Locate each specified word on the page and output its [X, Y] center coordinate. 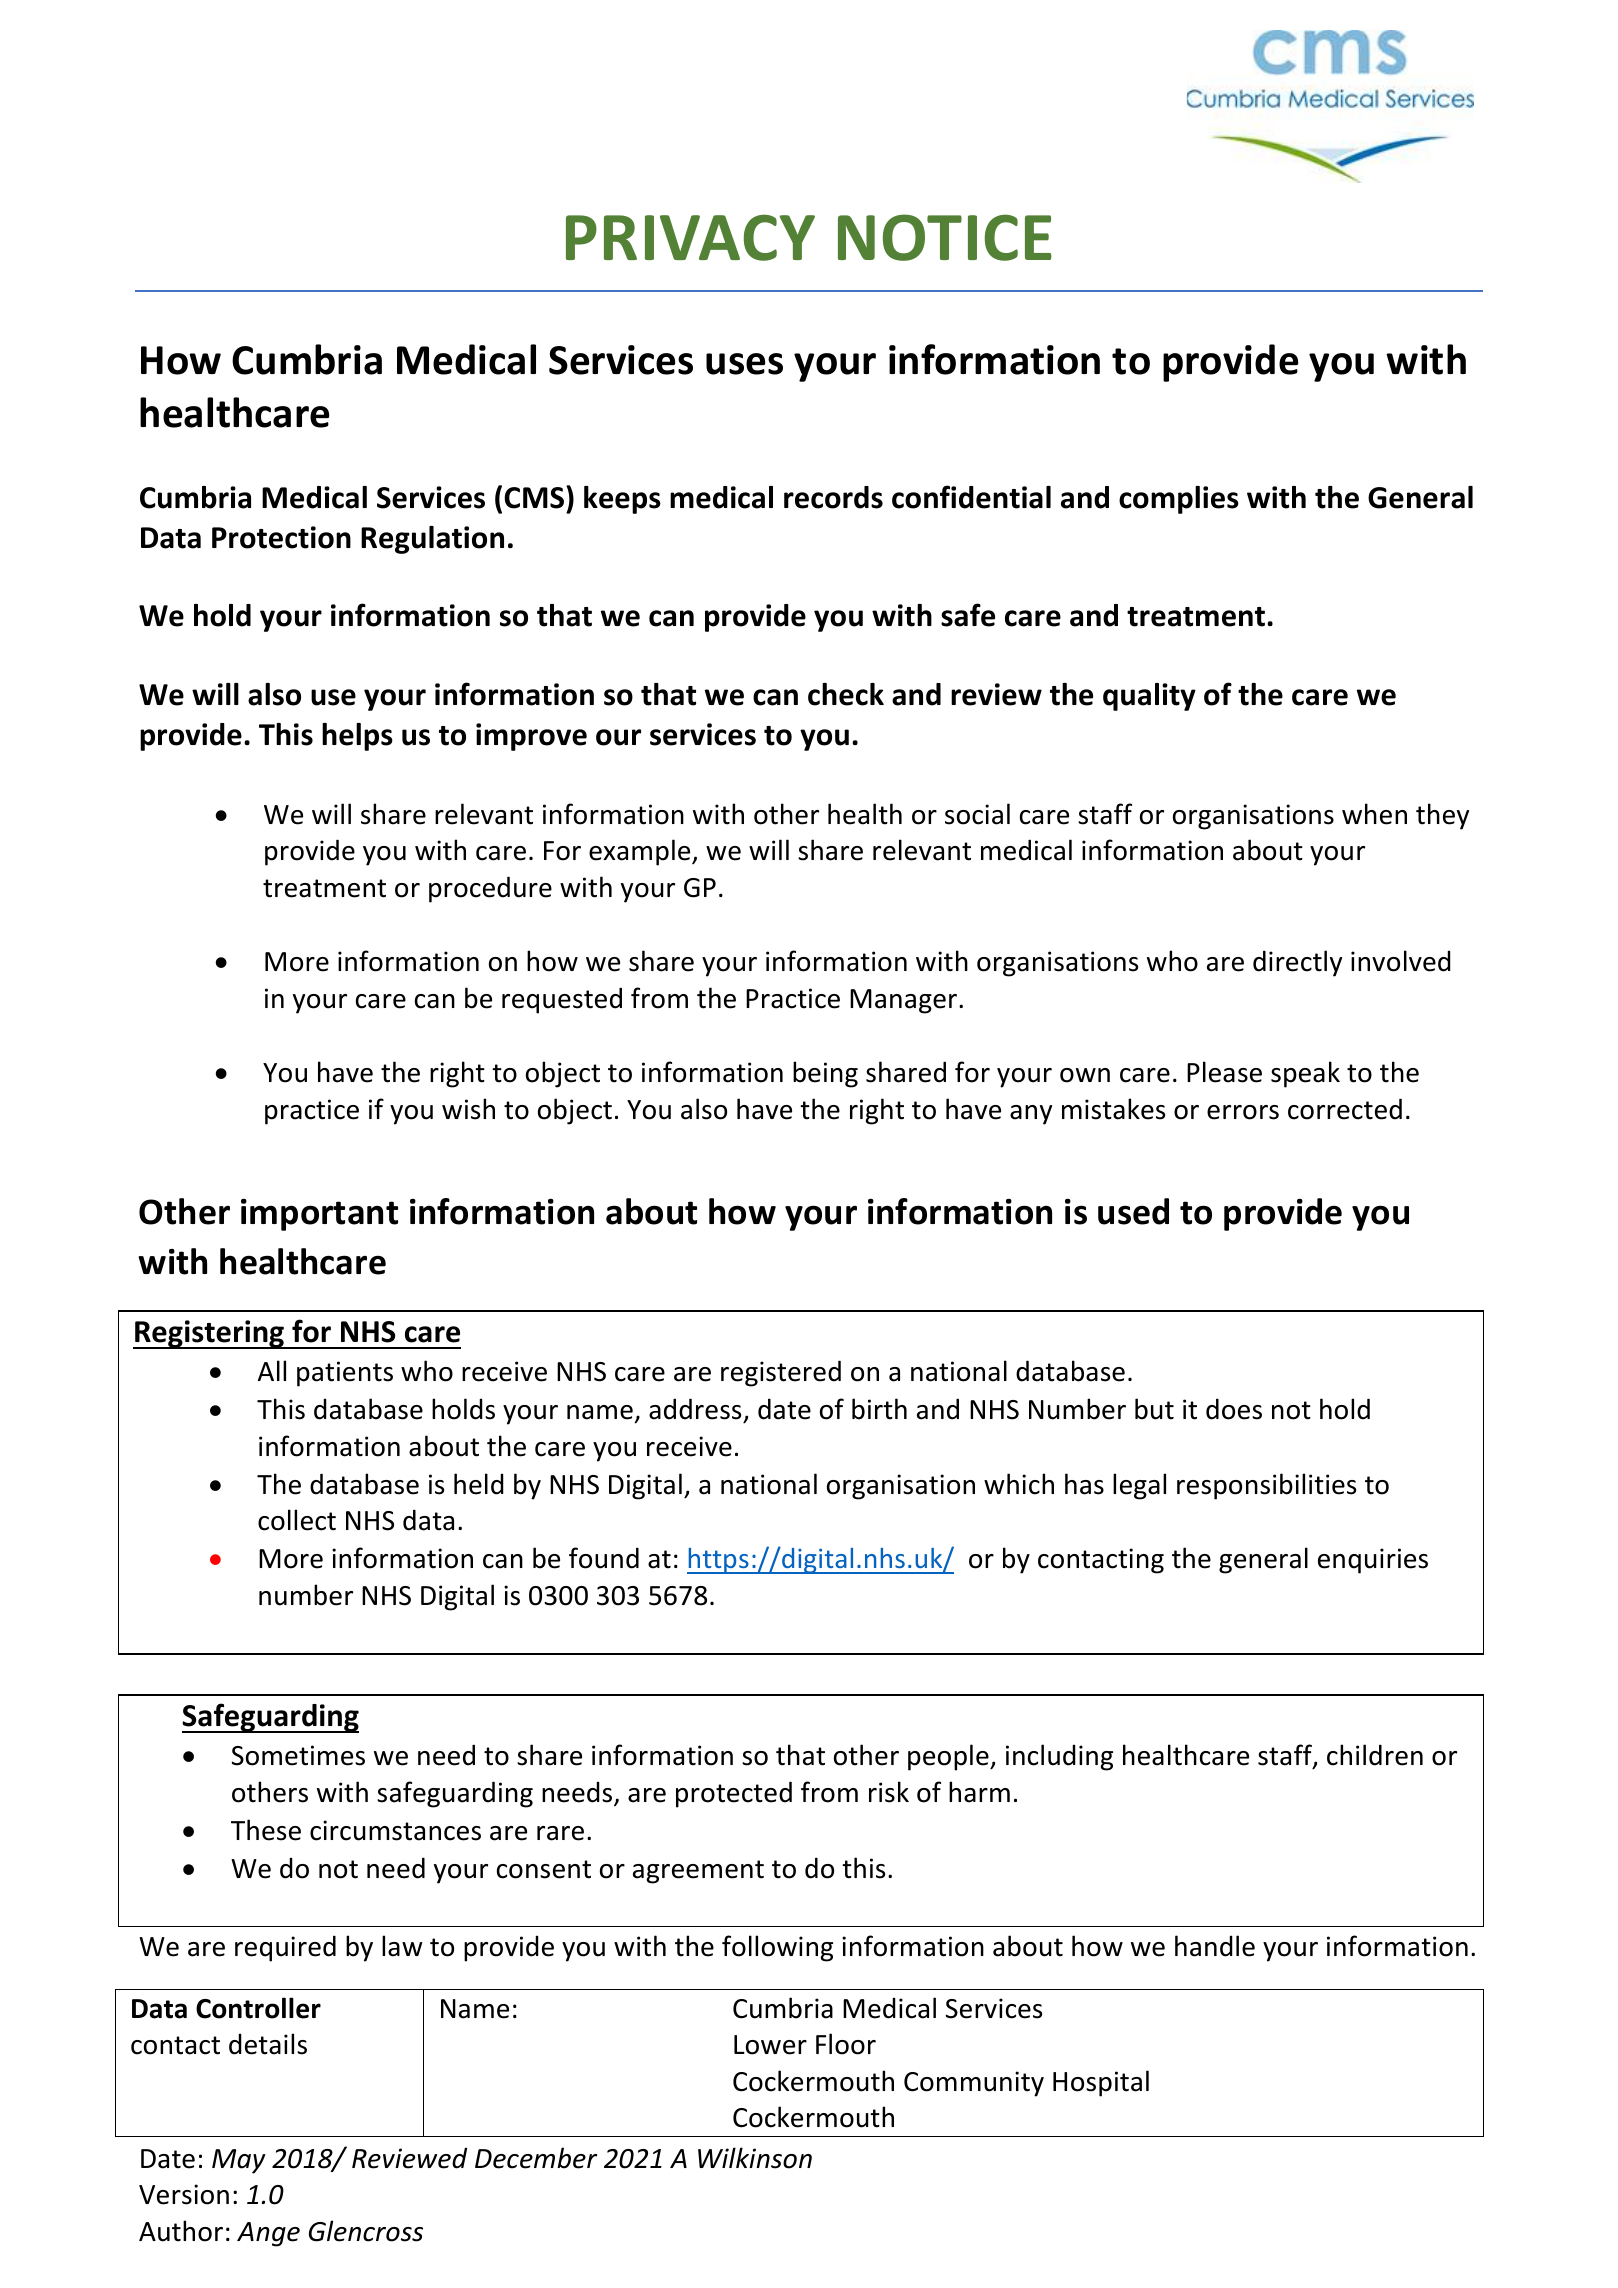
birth [879, 1409]
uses [744, 364]
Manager [905, 1001]
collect [297, 1520]
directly [1297, 963]
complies [1179, 500]
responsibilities [1266, 1486]
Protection [281, 537]
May [239, 2161]
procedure [490, 889]
